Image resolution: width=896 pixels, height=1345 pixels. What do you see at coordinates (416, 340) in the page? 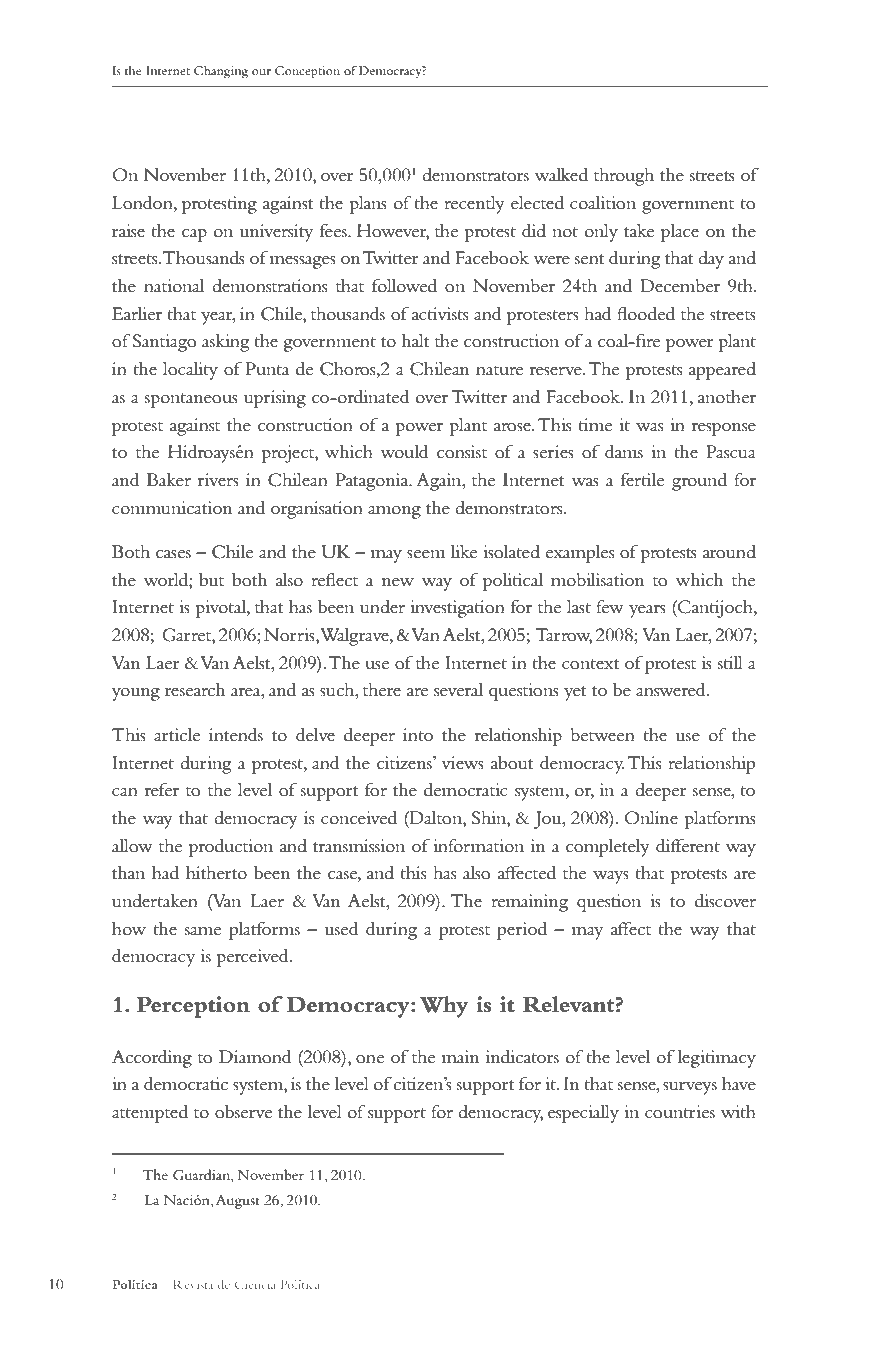
I see `halt` at bounding box center [416, 340].
